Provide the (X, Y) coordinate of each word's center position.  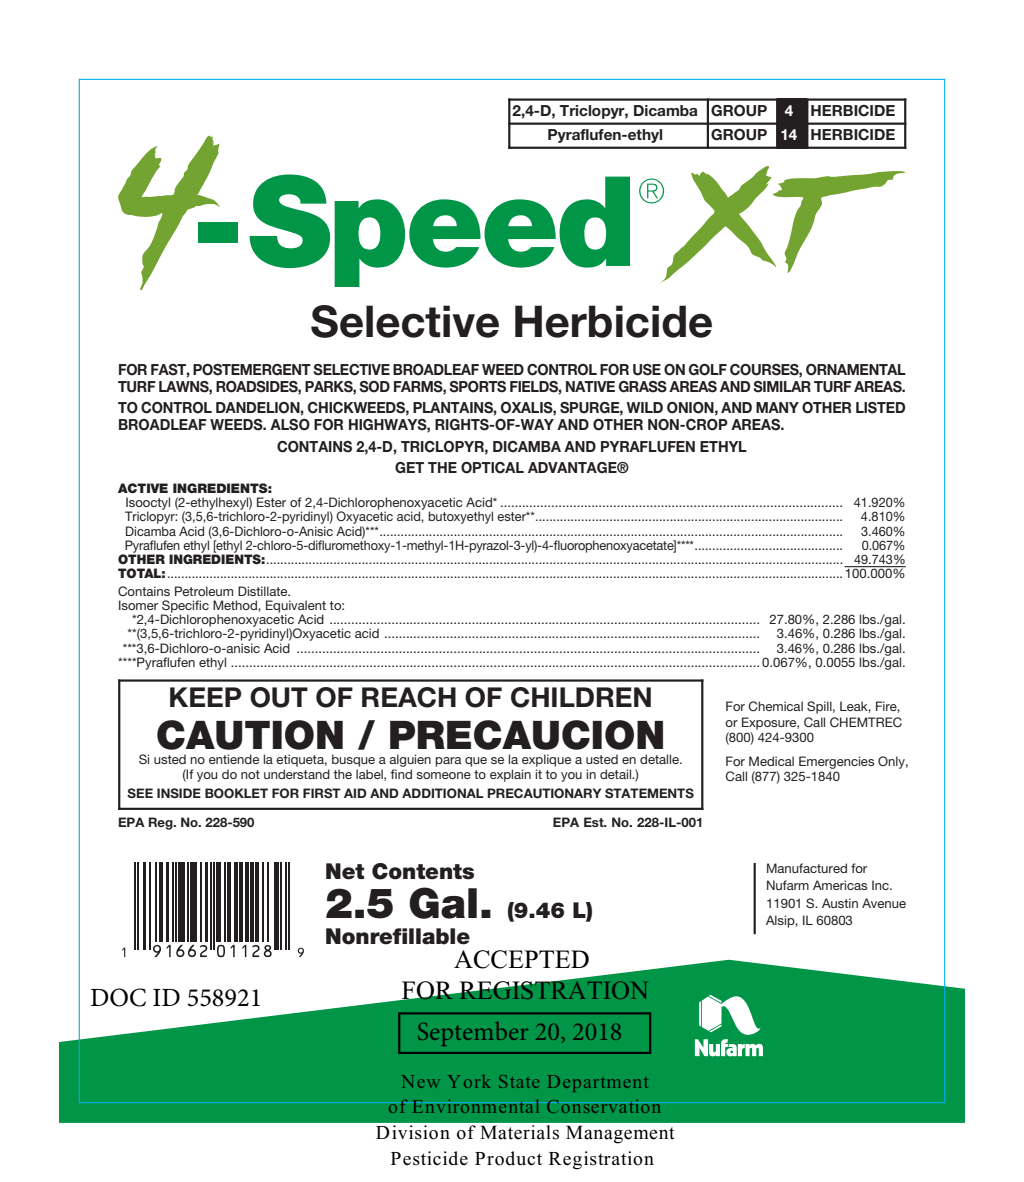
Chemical (776, 706)
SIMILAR (782, 387)
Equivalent (296, 607)
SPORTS (477, 387)
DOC (118, 997)
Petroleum (204, 591)
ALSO (290, 425)
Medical (771, 761)
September (473, 1034)
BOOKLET (236, 793)
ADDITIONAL (443, 793)
